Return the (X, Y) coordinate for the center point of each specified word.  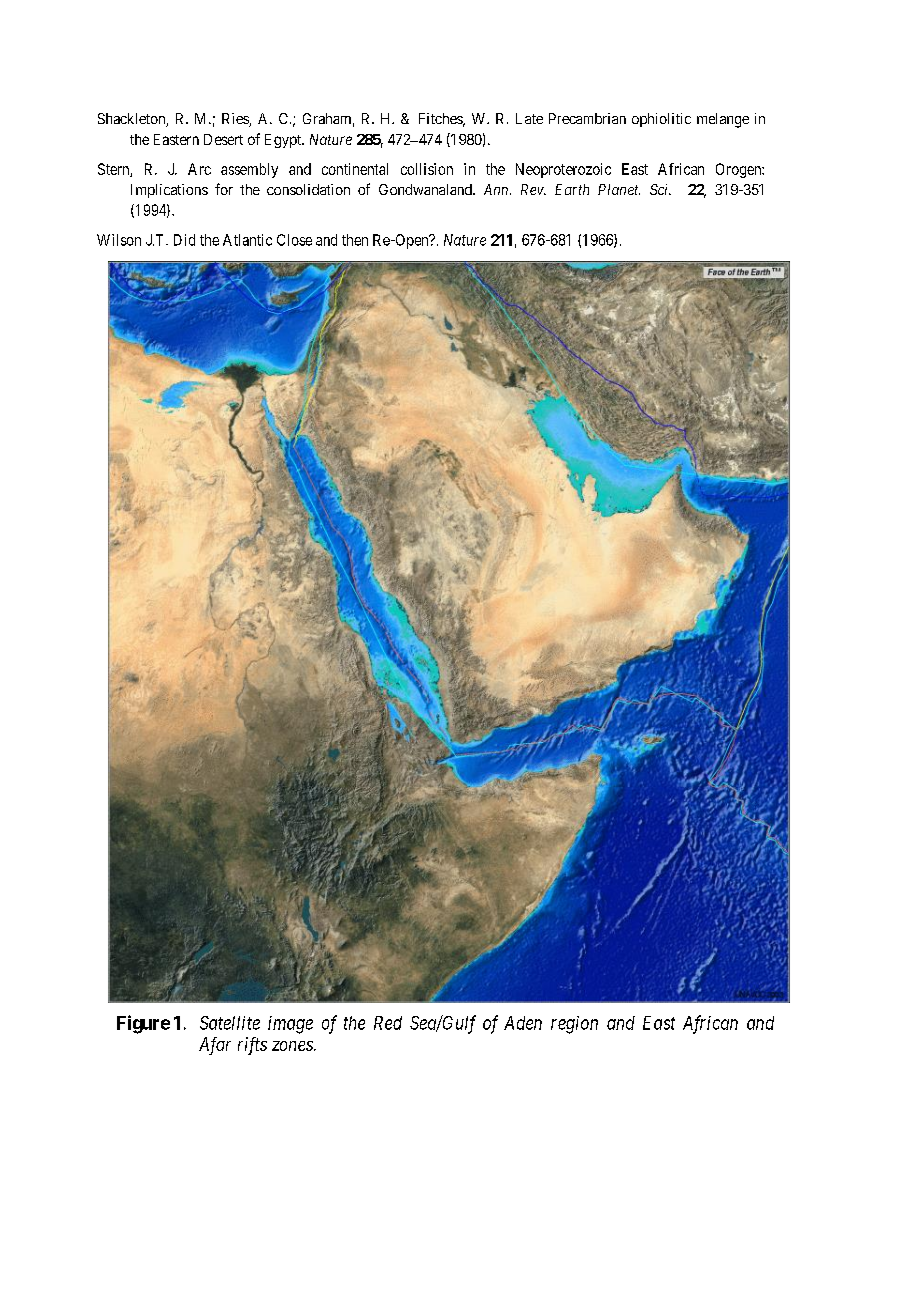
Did (184, 240)
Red (388, 1023)
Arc (199, 169)
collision (427, 169)
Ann (497, 189)
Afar (215, 1046)
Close (294, 240)
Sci (660, 189)
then (355, 240)
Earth (572, 189)
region (574, 1025)
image (290, 1025)
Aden (523, 1023)
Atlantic (247, 240)
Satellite (230, 1023)
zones (293, 1046)
